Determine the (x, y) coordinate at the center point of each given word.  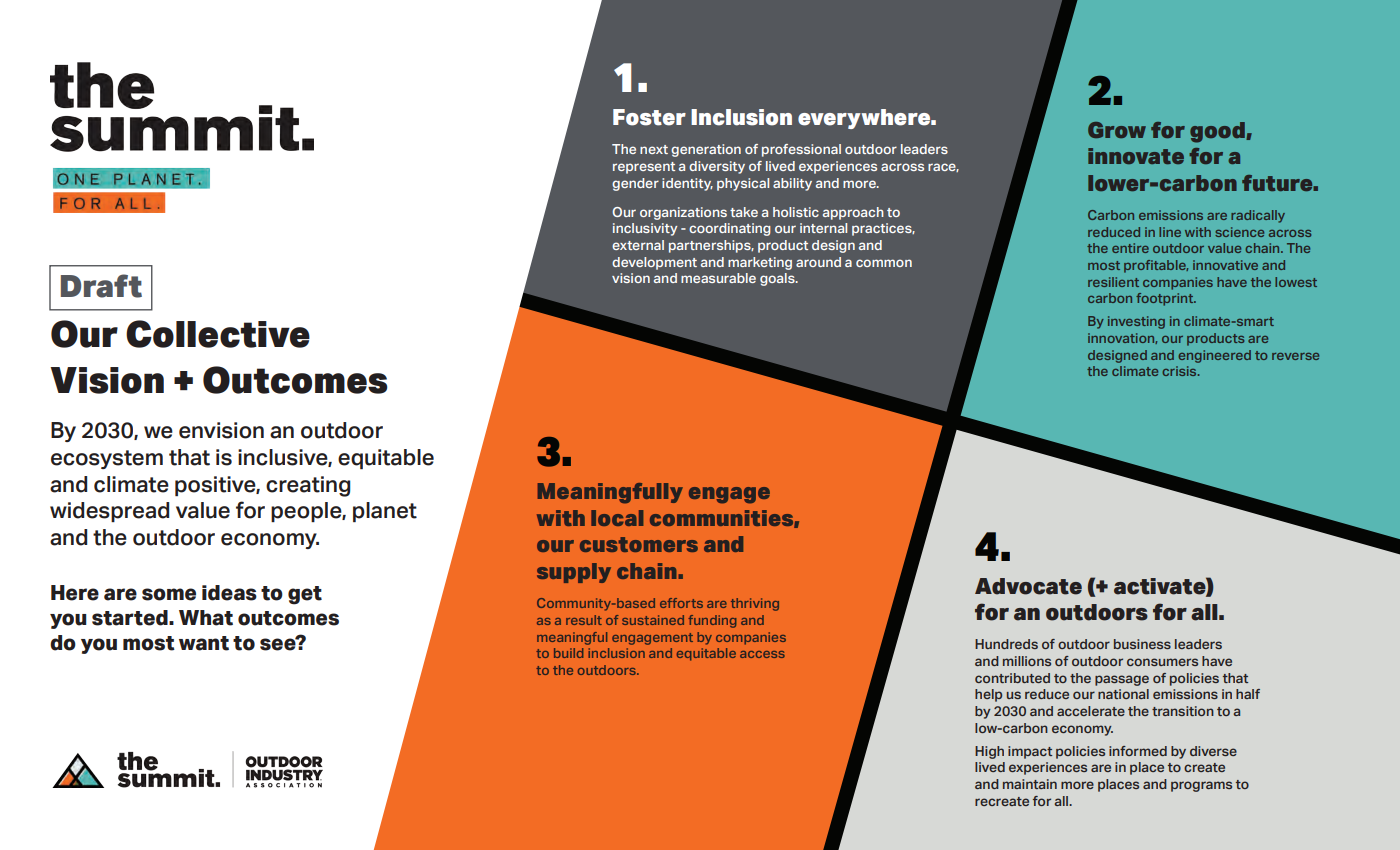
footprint (1166, 299)
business (1142, 644)
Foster (649, 117)
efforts (681, 603)
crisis (1180, 371)
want (204, 643)
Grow (1117, 130)
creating (308, 486)
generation (706, 150)
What (206, 618)
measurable (718, 278)
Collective (218, 334)
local (617, 518)
